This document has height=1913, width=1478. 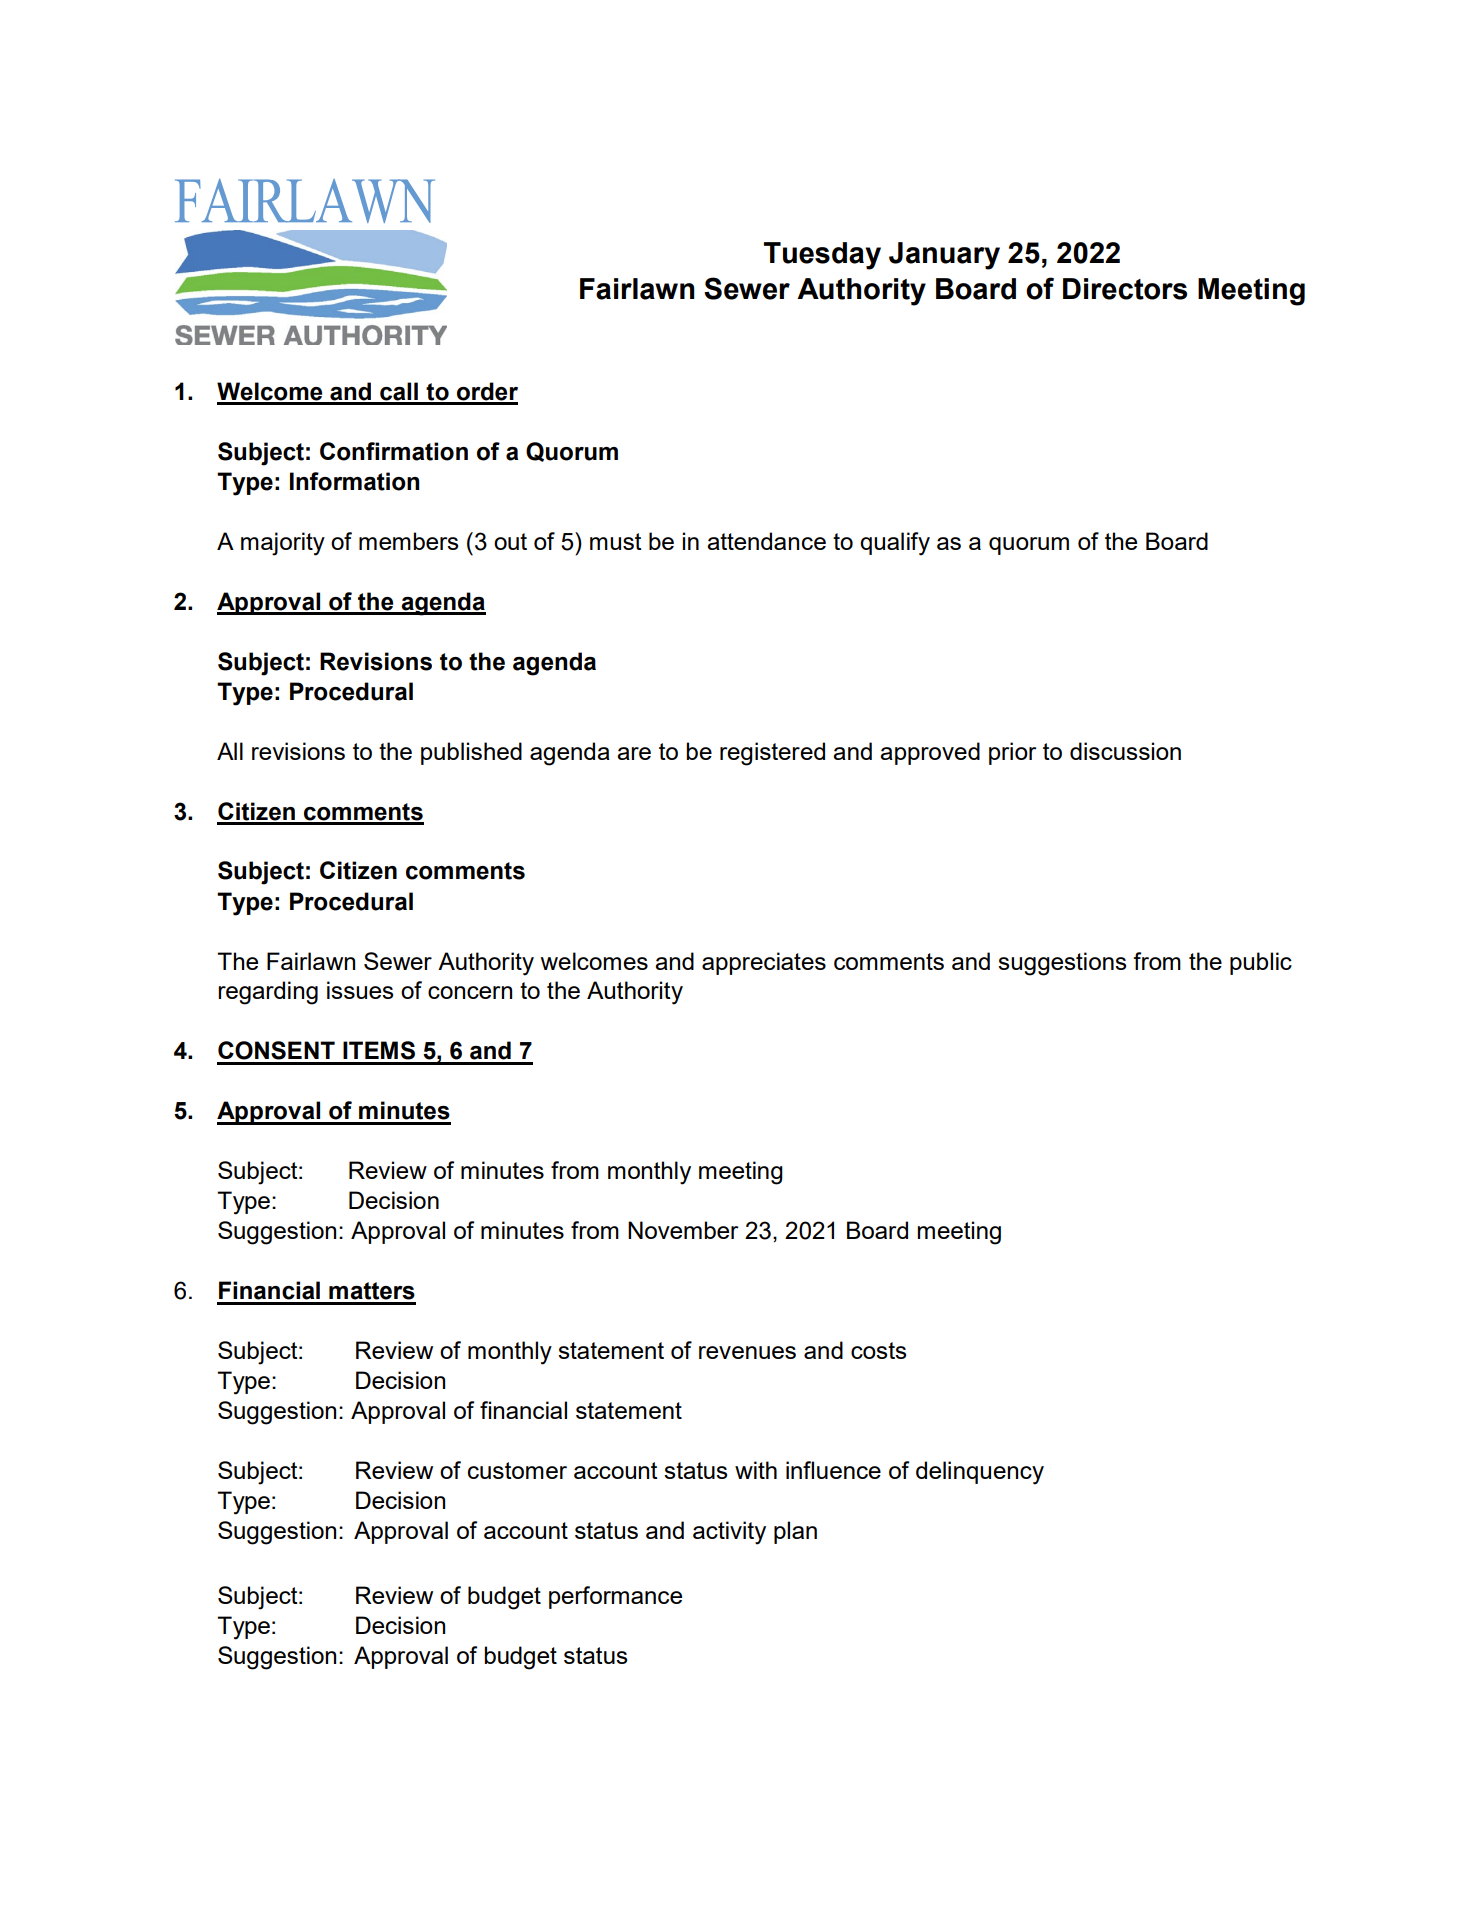 What do you see at coordinates (822, 256) in the document?
I see `Tuesday` at bounding box center [822, 256].
